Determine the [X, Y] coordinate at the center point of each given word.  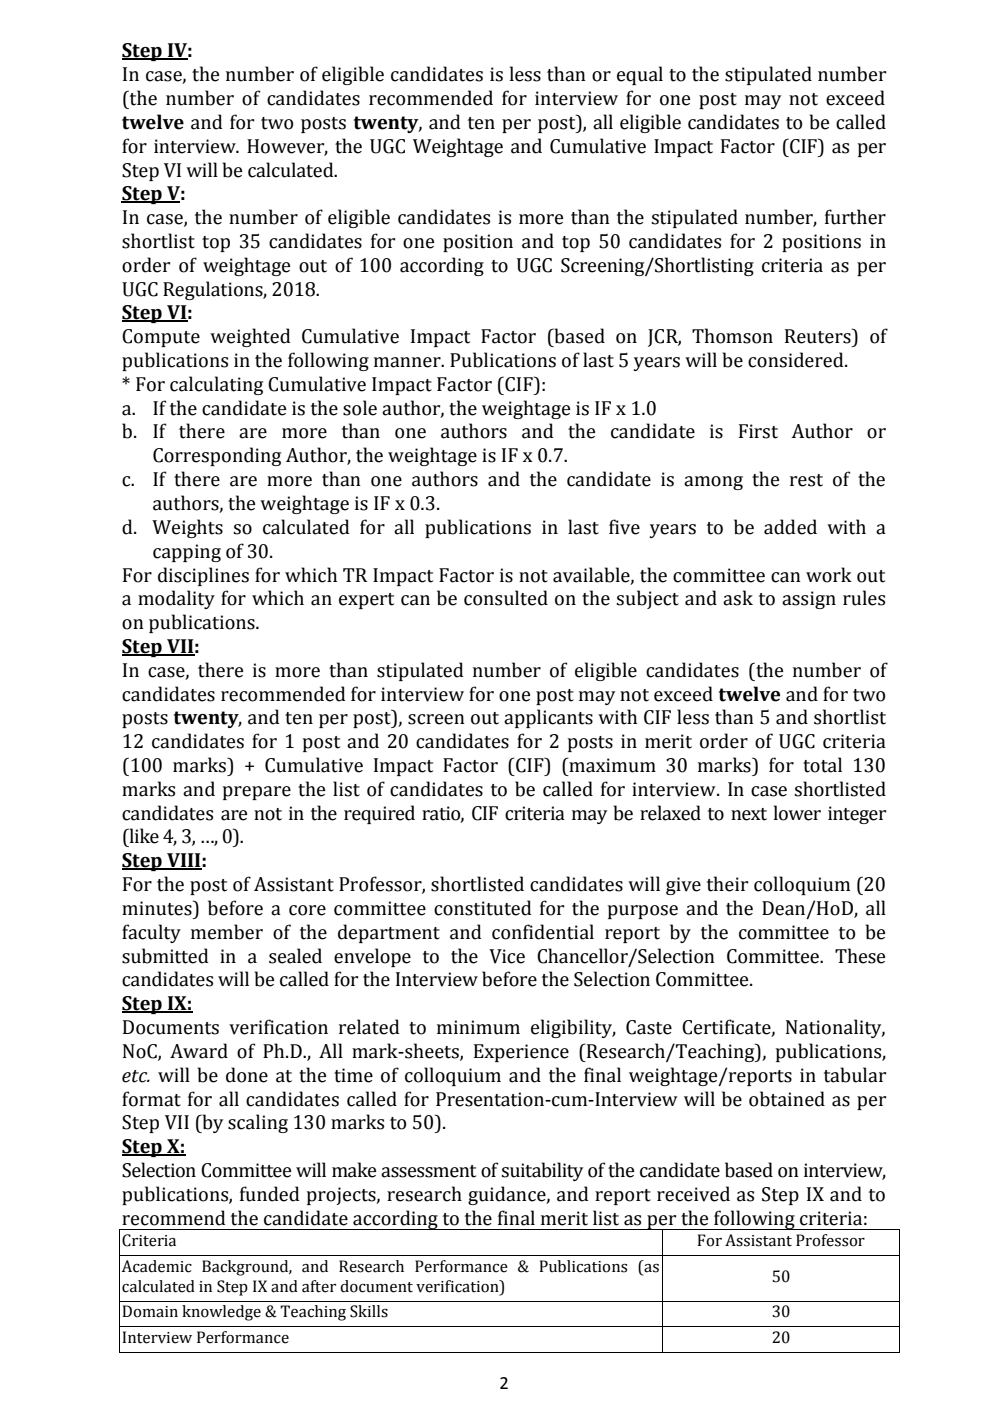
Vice [507, 956]
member [227, 932]
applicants [548, 718]
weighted [250, 337]
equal [640, 75]
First [758, 431]
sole [360, 408]
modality [176, 599]
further [855, 217]
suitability [542, 1171]
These [860, 956]
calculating [216, 385]
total [822, 765]
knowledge [221, 1313]
